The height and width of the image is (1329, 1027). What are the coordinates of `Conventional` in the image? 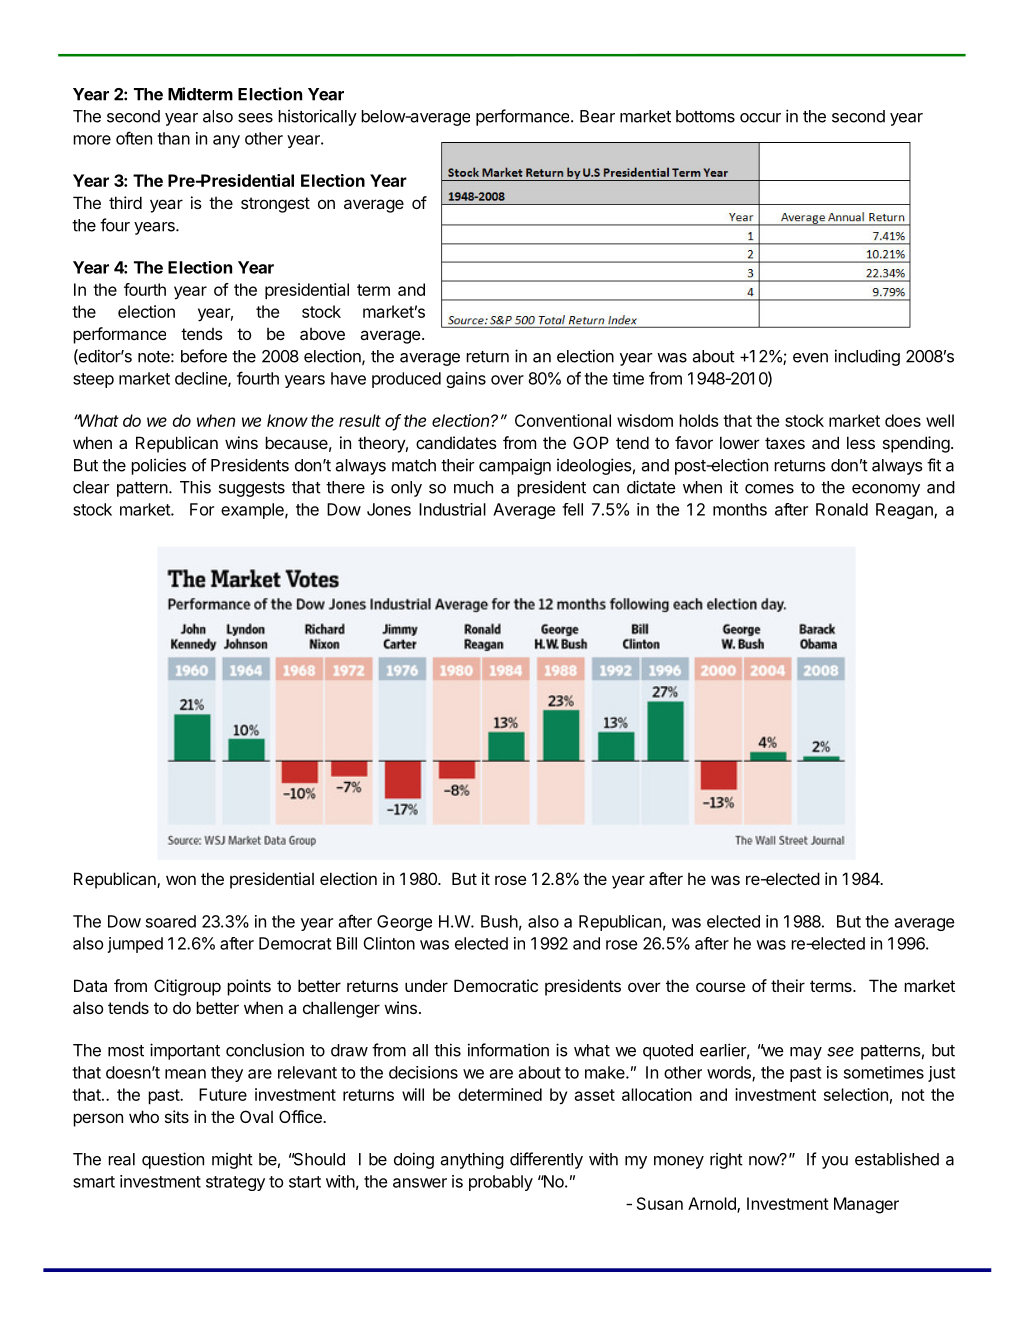 It's located at (563, 420).
